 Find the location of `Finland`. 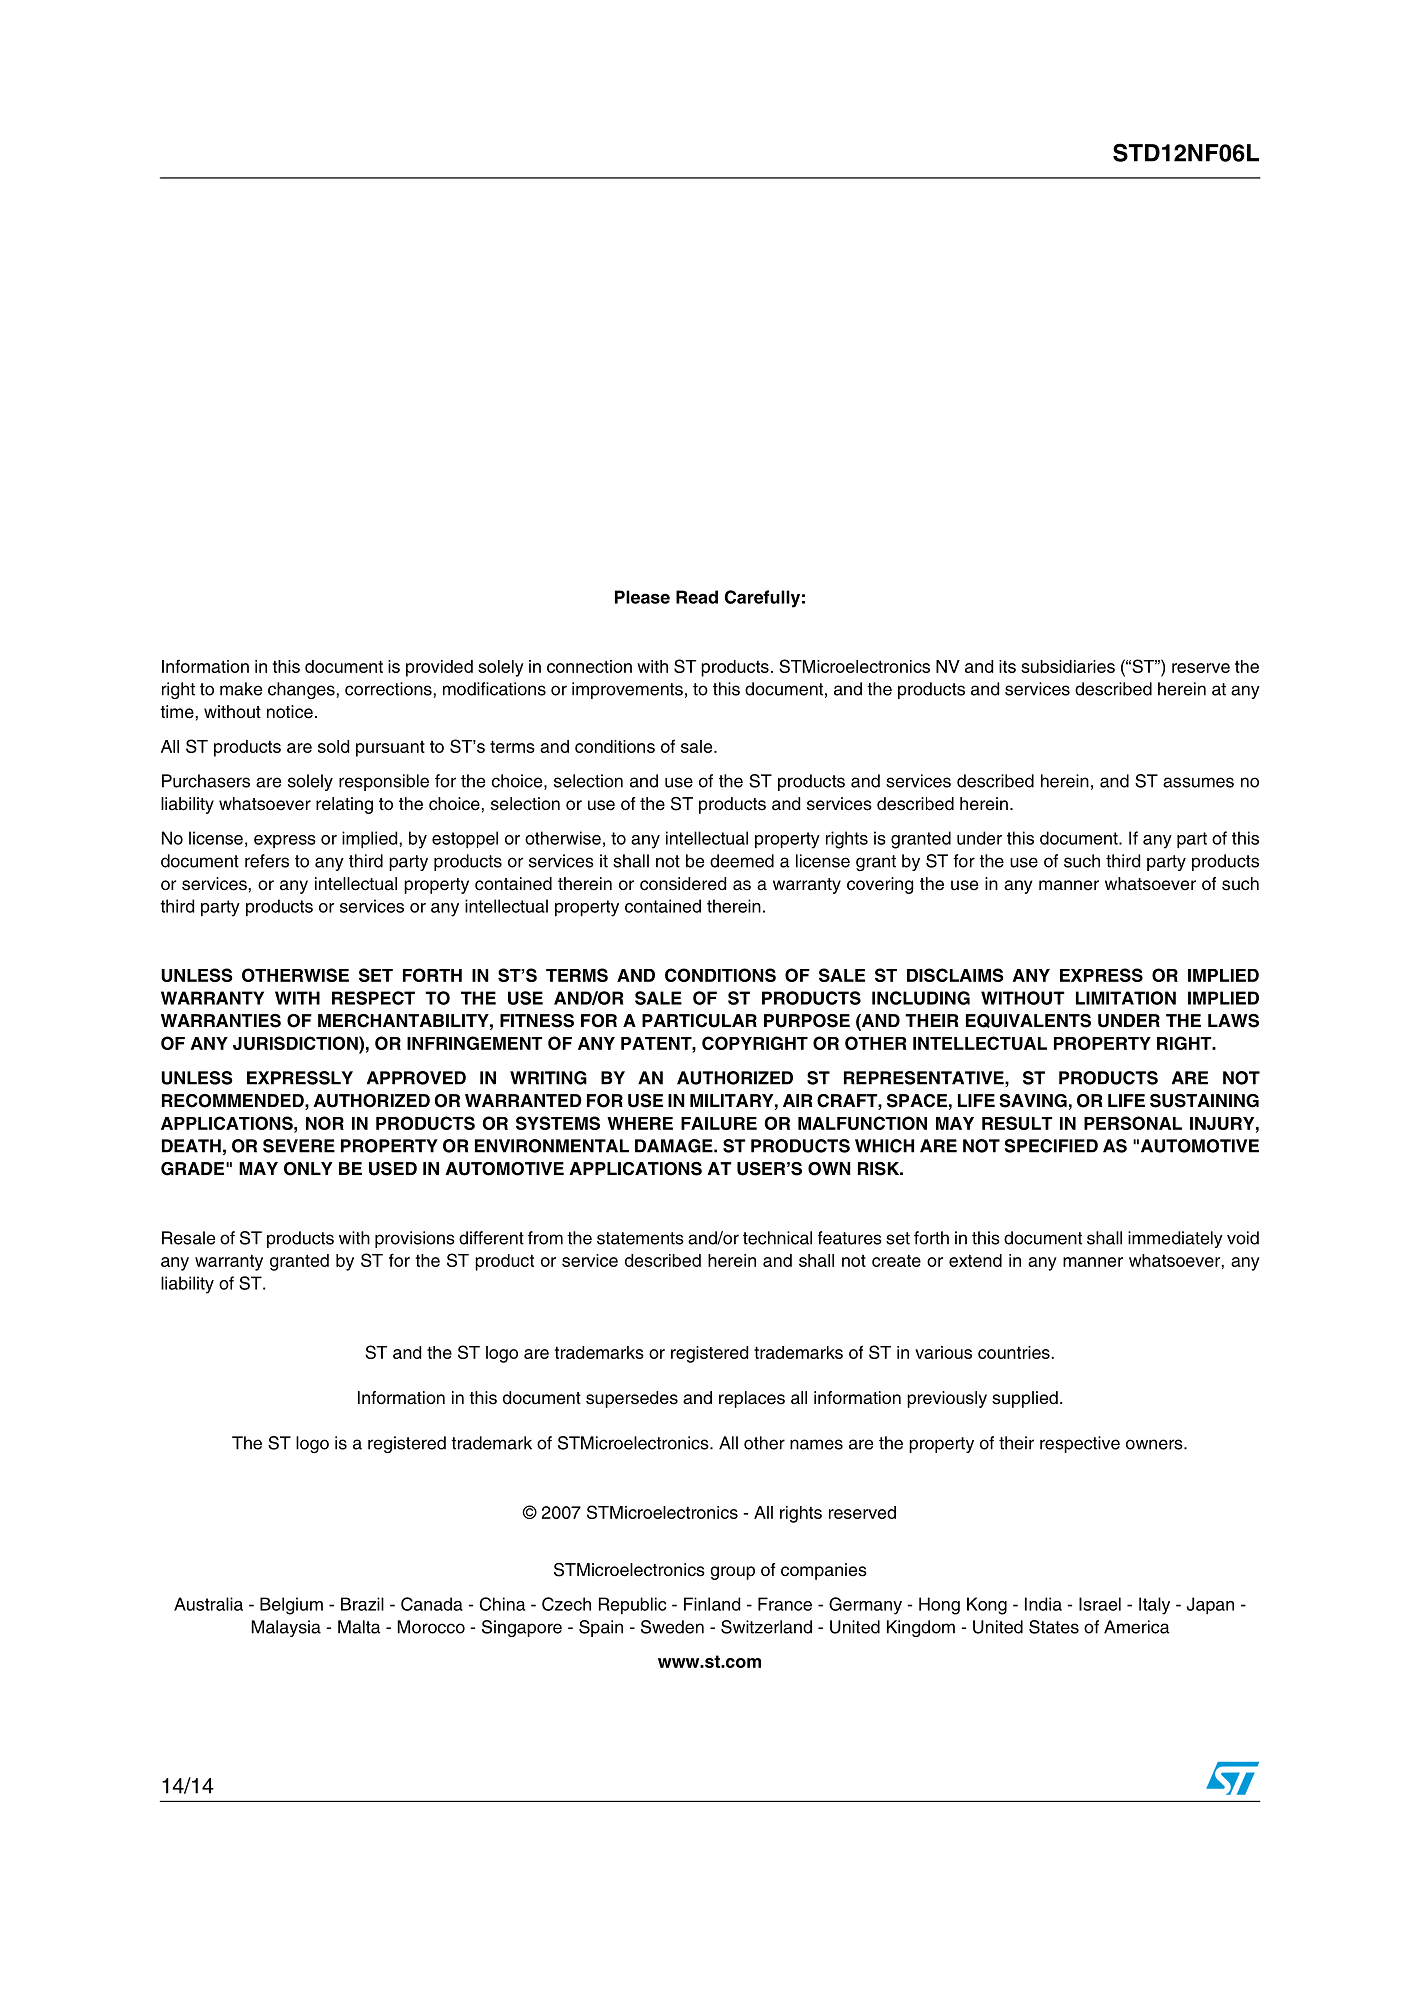

Finland is located at coordinates (712, 1604).
